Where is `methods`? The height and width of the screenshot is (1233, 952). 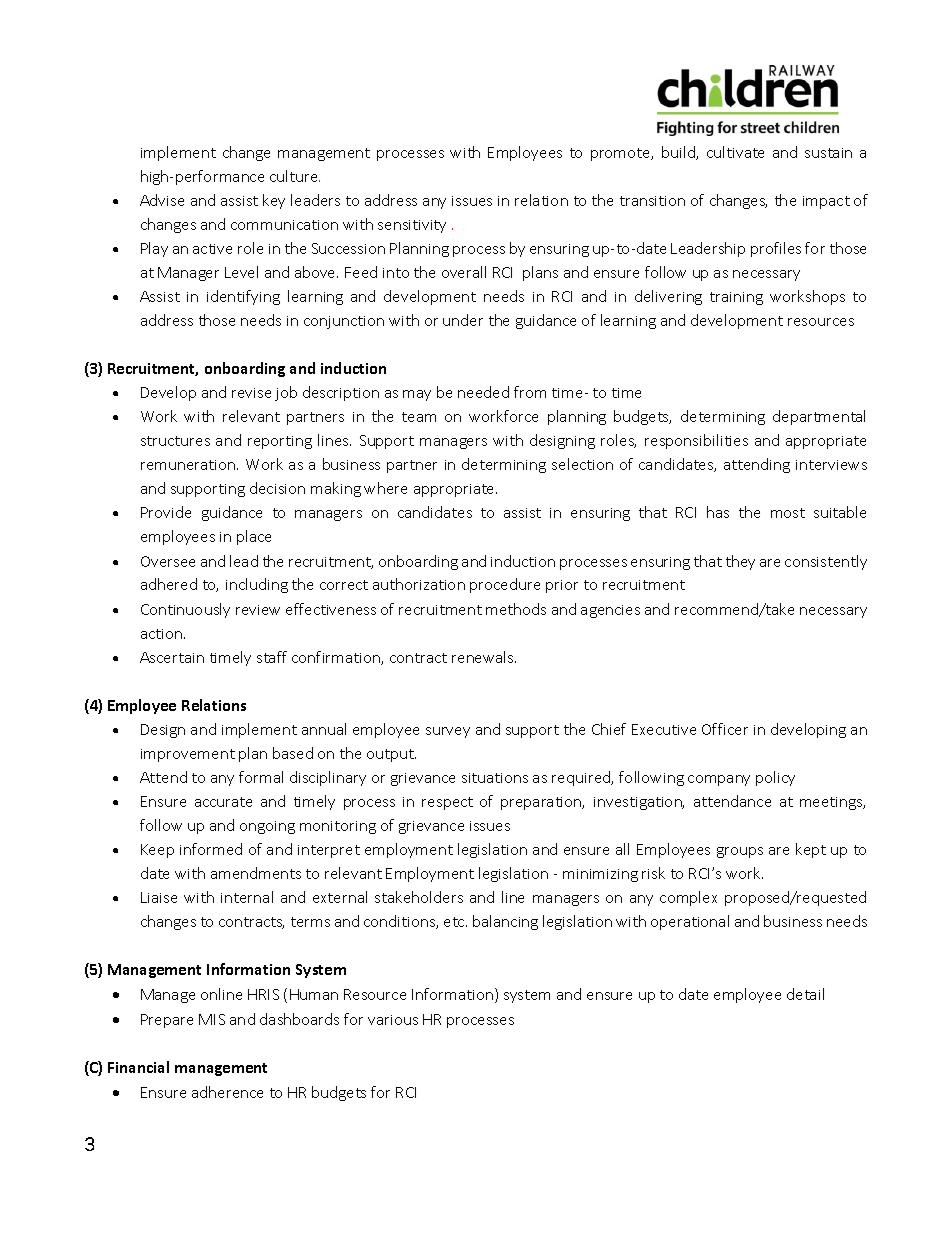
methods is located at coordinates (516, 609).
